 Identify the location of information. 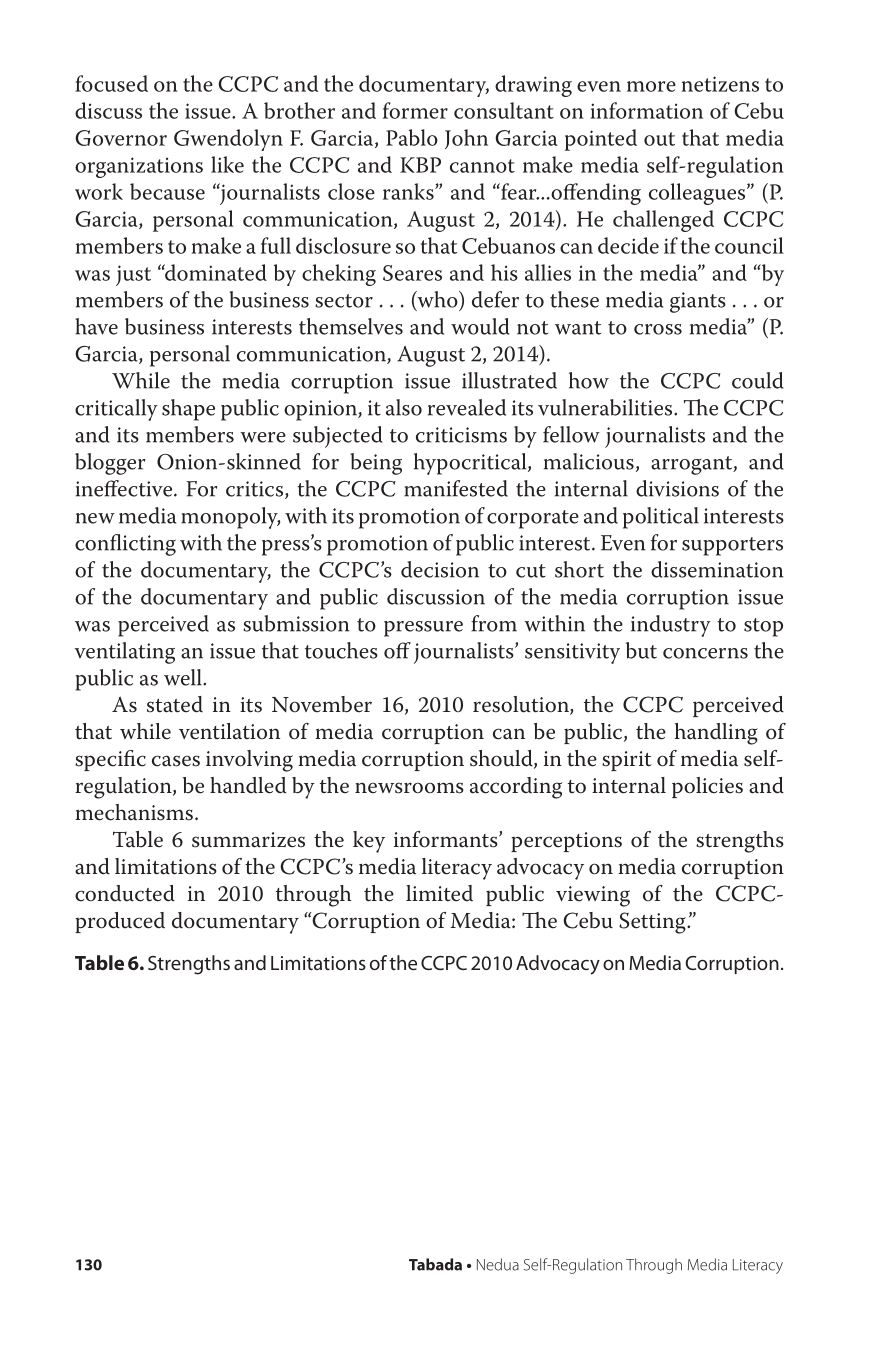
(646, 110).
